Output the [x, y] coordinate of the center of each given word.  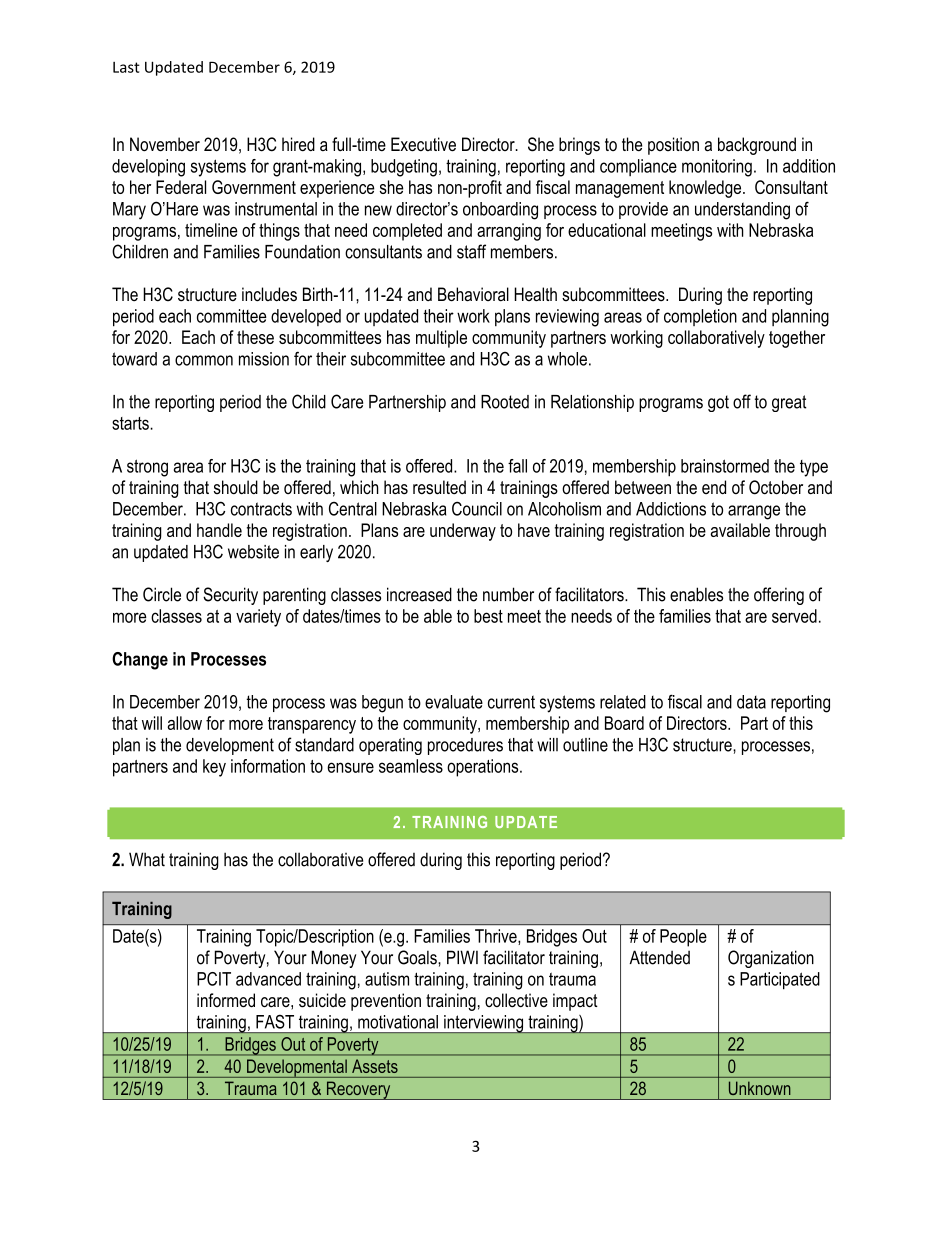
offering [779, 596]
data [751, 702]
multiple [441, 339]
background [757, 146]
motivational [398, 1022]
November [165, 144]
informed [226, 1000]
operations [482, 768]
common [204, 360]
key [214, 768]
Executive [423, 144]
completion [700, 317]
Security [230, 596]
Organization [771, 959]
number [508, 594]
